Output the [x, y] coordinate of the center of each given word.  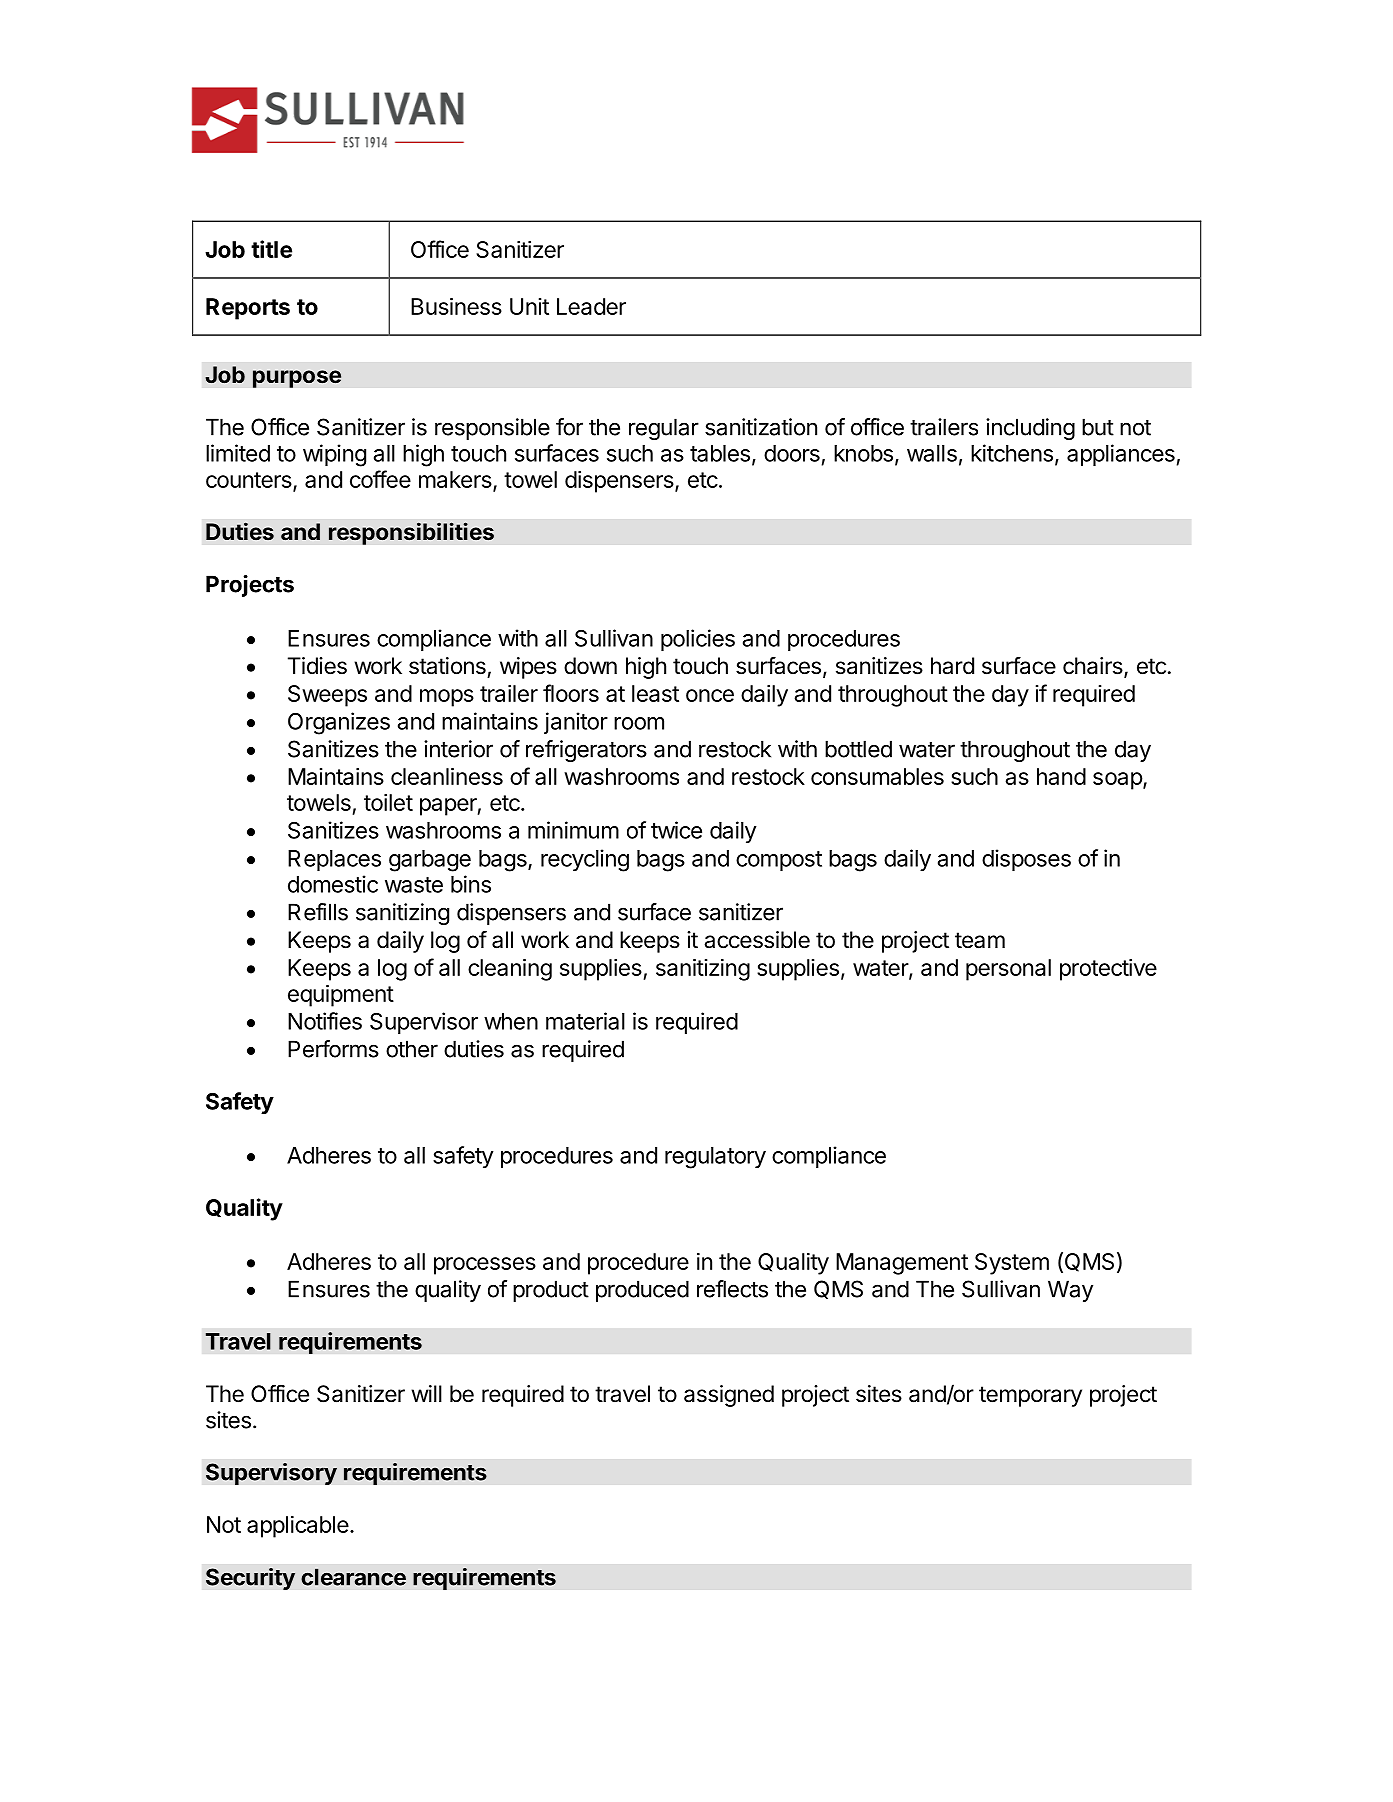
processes [485, 1266]
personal [1008, 970]
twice [676, 830]
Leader [591, 306]
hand [1061, 776]
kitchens [1012, 453]
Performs [333, 1049]
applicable [298, 1527]
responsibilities [411, 533]
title [271, 249]
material [585, 1021]
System [1012, 1264]
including [1030, 429]
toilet [388, 802]
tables [720, 453]
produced [642, 1291]
